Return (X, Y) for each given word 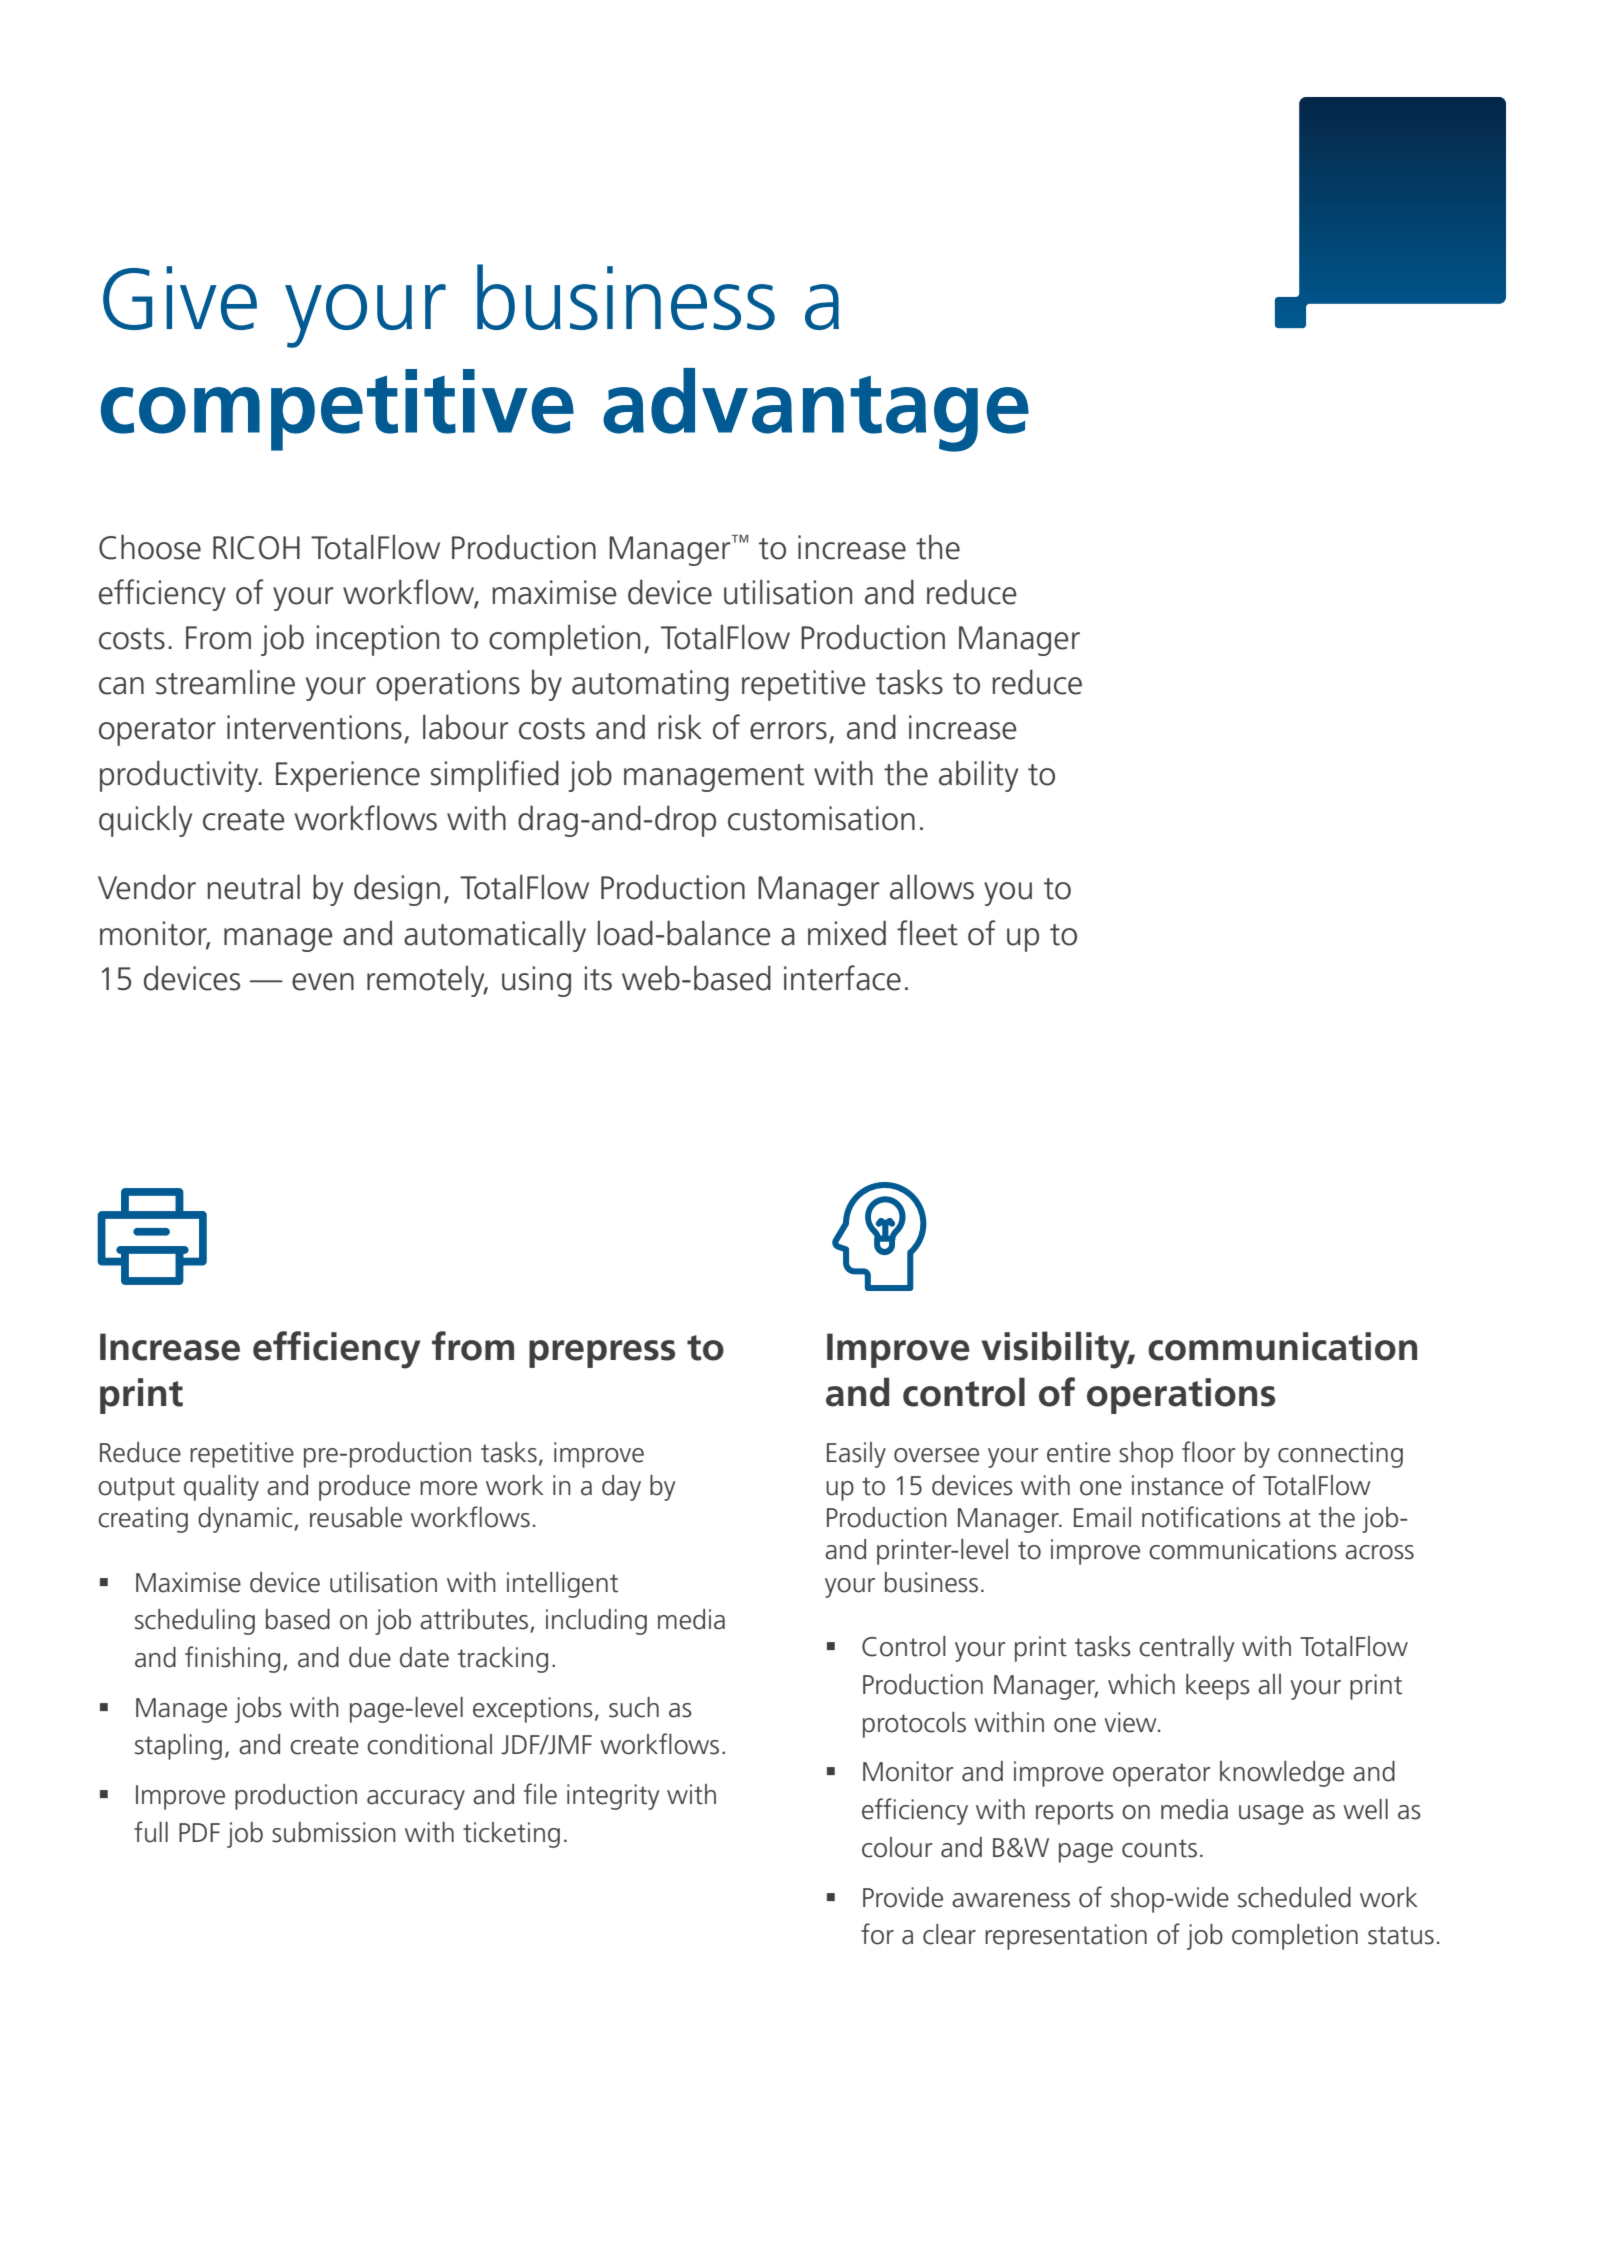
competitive (337, 410)
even (323, 982)
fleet (927, 933)
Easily (856, 1455)
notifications (1211, 1517)
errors (788, 731)
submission (334, 1832)
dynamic (246, 1520)
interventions (314, 727)
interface (842, 978)
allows (932, 887)
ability (978, 776)
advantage (816, 410)
